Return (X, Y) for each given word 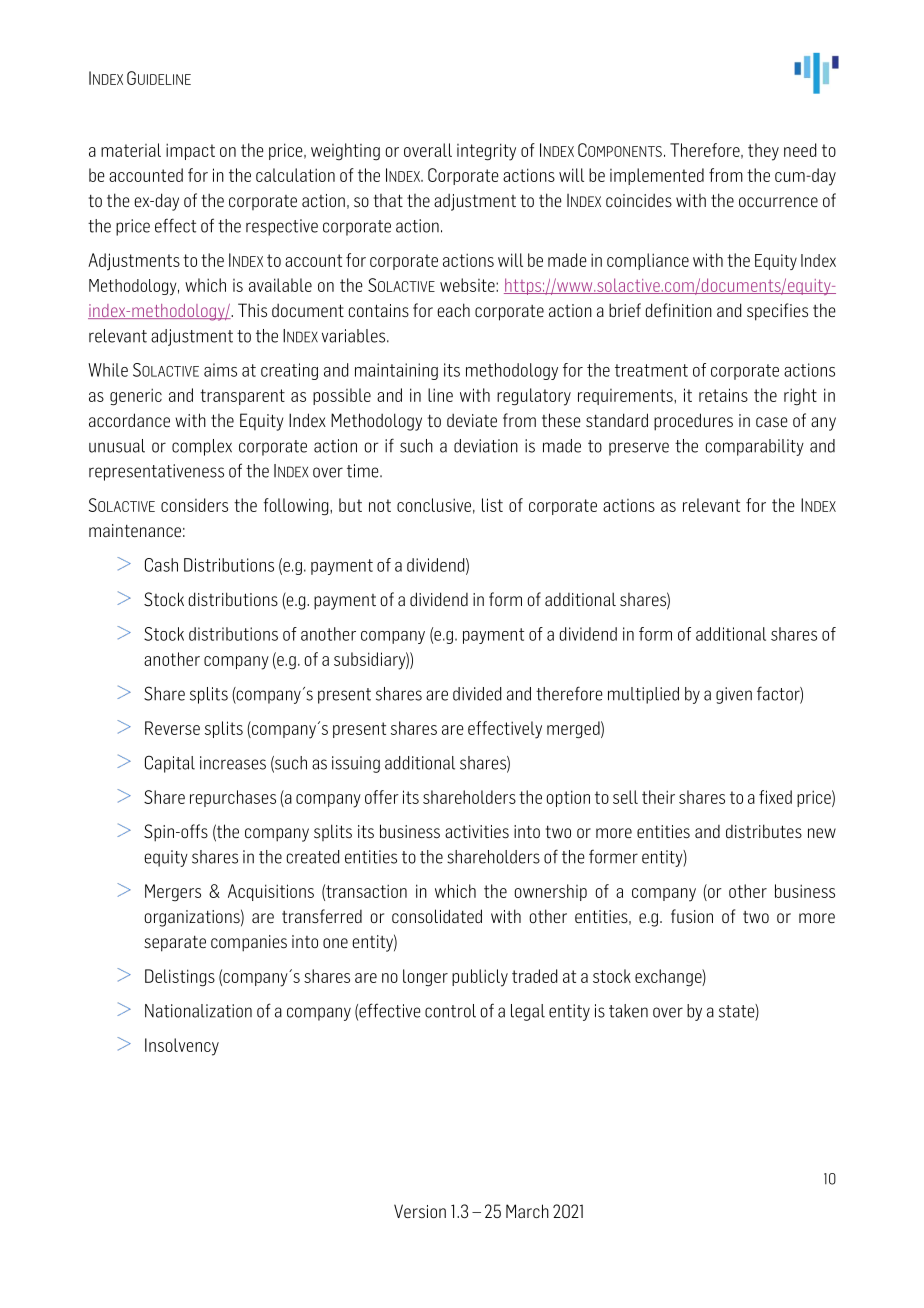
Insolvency (182, 1047)
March (527, 1211)
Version (420, 1211)
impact (190, 151)
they (763, 152)
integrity (486, 152)
